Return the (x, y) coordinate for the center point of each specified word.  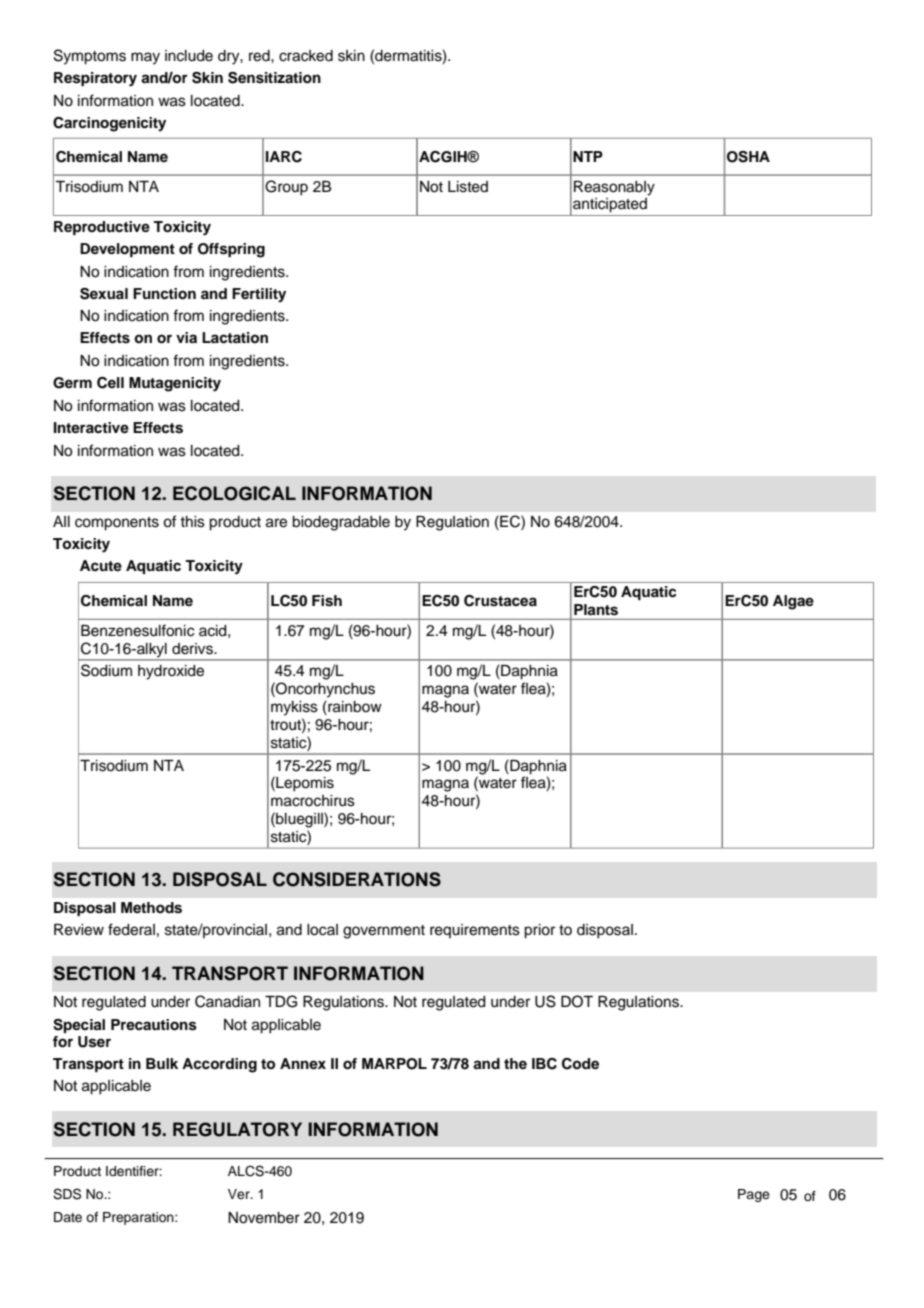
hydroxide (171, 672)
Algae (793, 602)
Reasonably (614, 188)
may (145, 58)
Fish (327, 601)
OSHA (748, 157)
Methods (151, 908)
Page (754, 1195)
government (384, 932)
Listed (468, 187)
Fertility (259, 295)
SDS (67, 1194)
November (264, 1218)
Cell (110, 383)
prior (539, 931)
